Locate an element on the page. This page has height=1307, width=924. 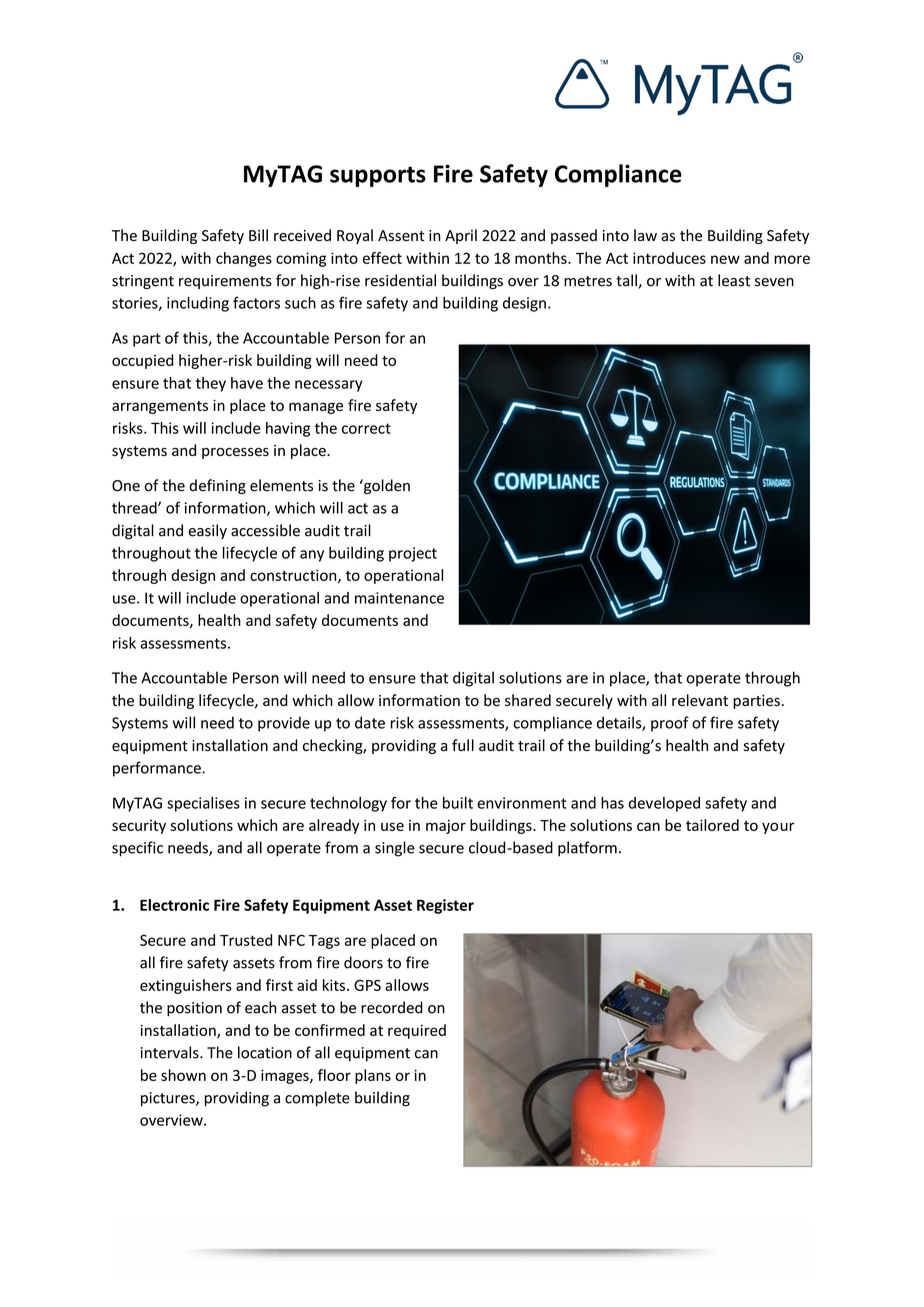
defining is located at coordinates (217, 486).
